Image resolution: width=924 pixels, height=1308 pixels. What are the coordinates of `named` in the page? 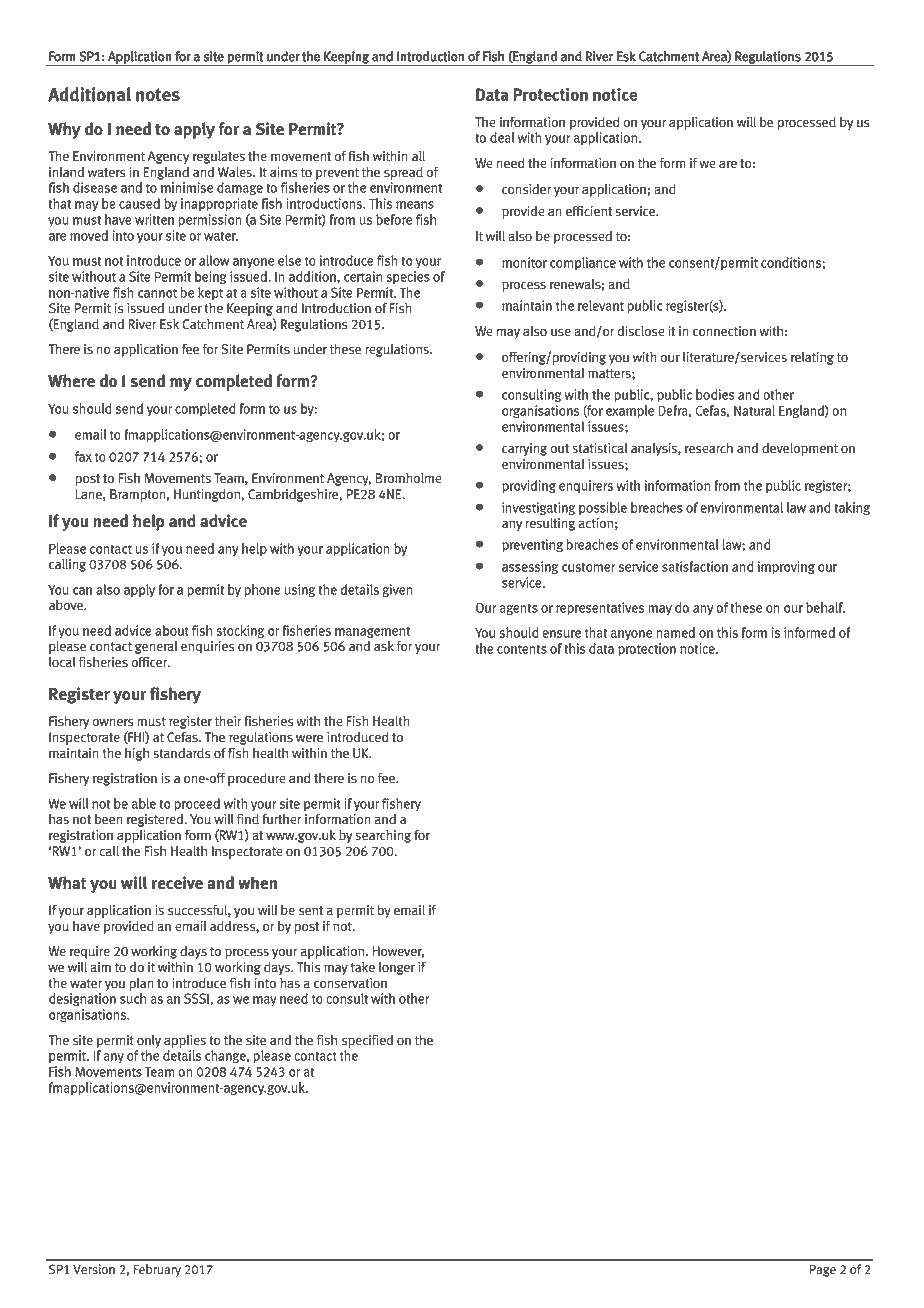 It's located at (675, 632).
